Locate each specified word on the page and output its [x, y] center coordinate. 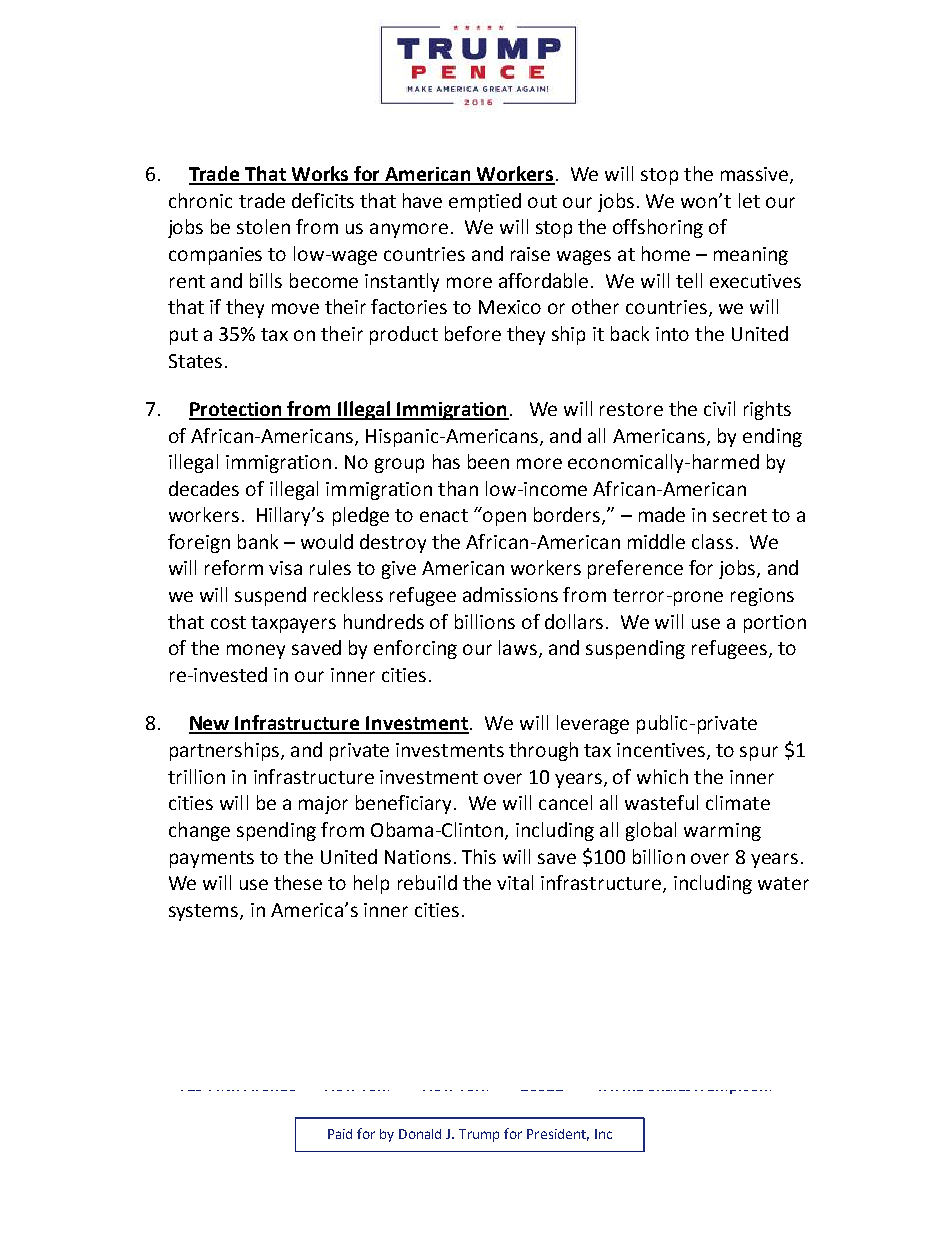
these [298, 882]
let [749, 200]
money [256, 651]
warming [722, 832]
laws [518, 647]
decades [204, 488]
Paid [340, 1134]
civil [719, 408]
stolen [263, 226]
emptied [485, 202]
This [479, 856]
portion [775, 624]
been [488, 461]
